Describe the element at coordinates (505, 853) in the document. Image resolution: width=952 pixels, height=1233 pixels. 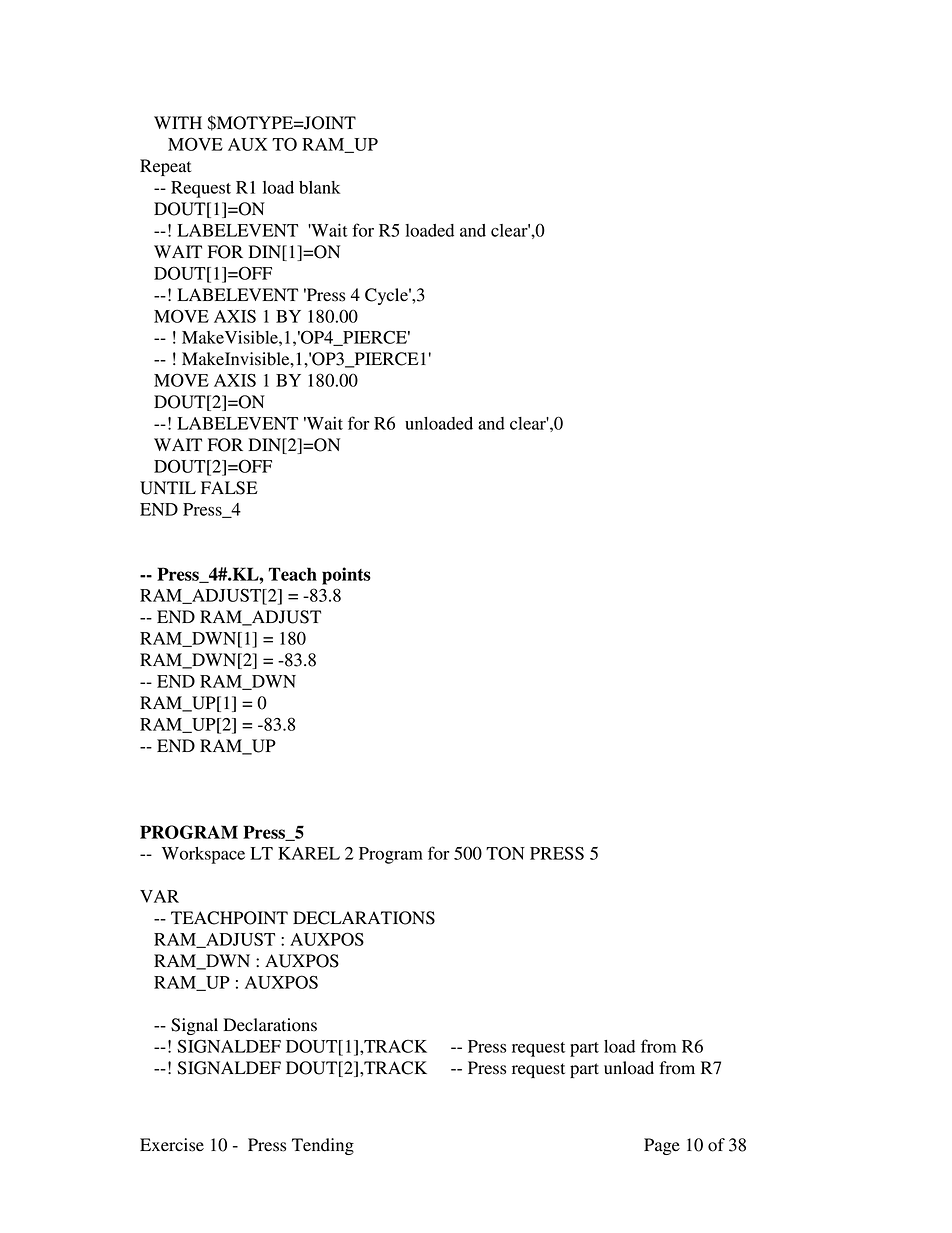
I see `TON` at that location.
